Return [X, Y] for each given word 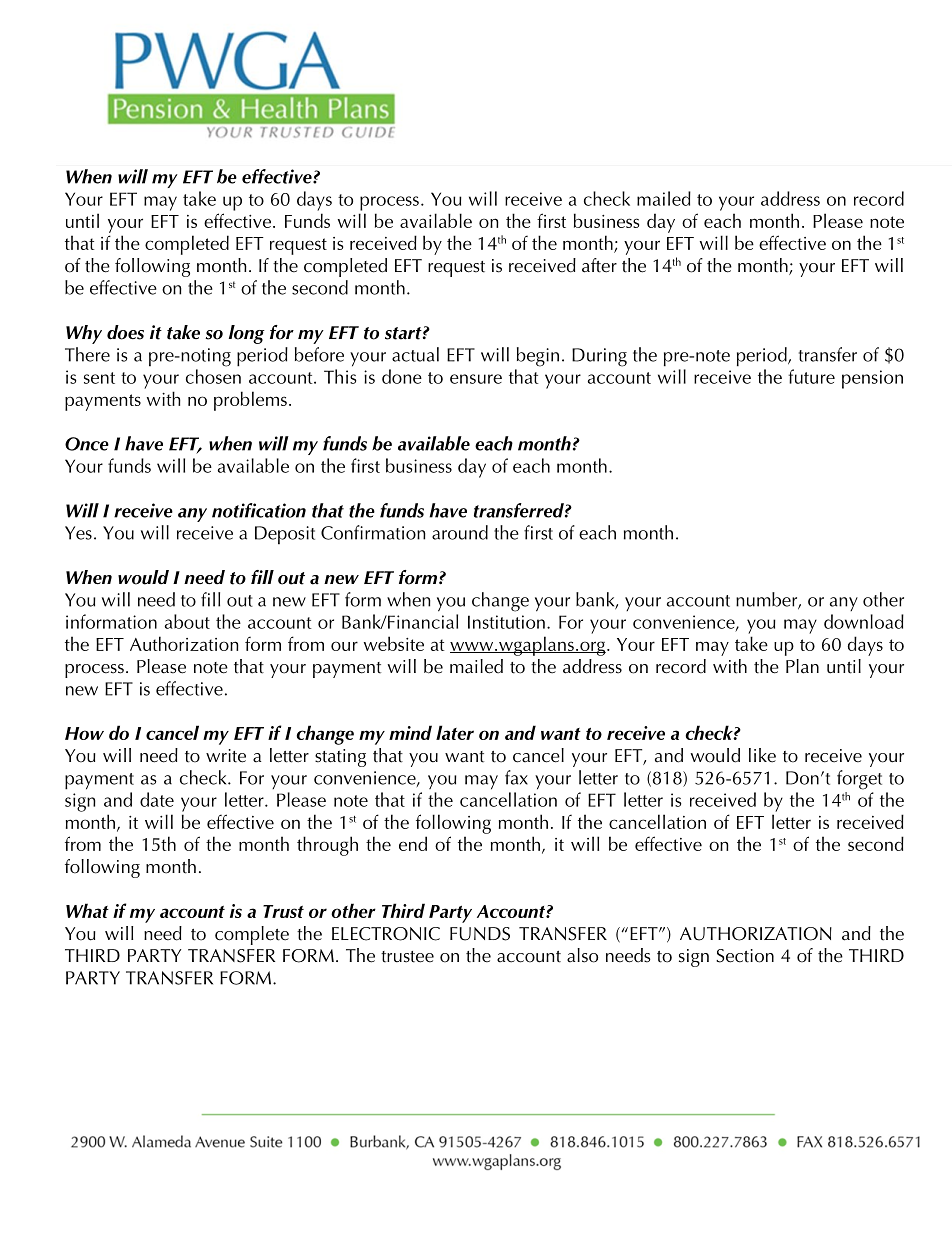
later [455, 732]
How [84, 733]
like [762, 755]
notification [259, 510]
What [87, 910]
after [599, 265]
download [864, 621]
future [811, 376]
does [125, 332]
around [460, 532]
